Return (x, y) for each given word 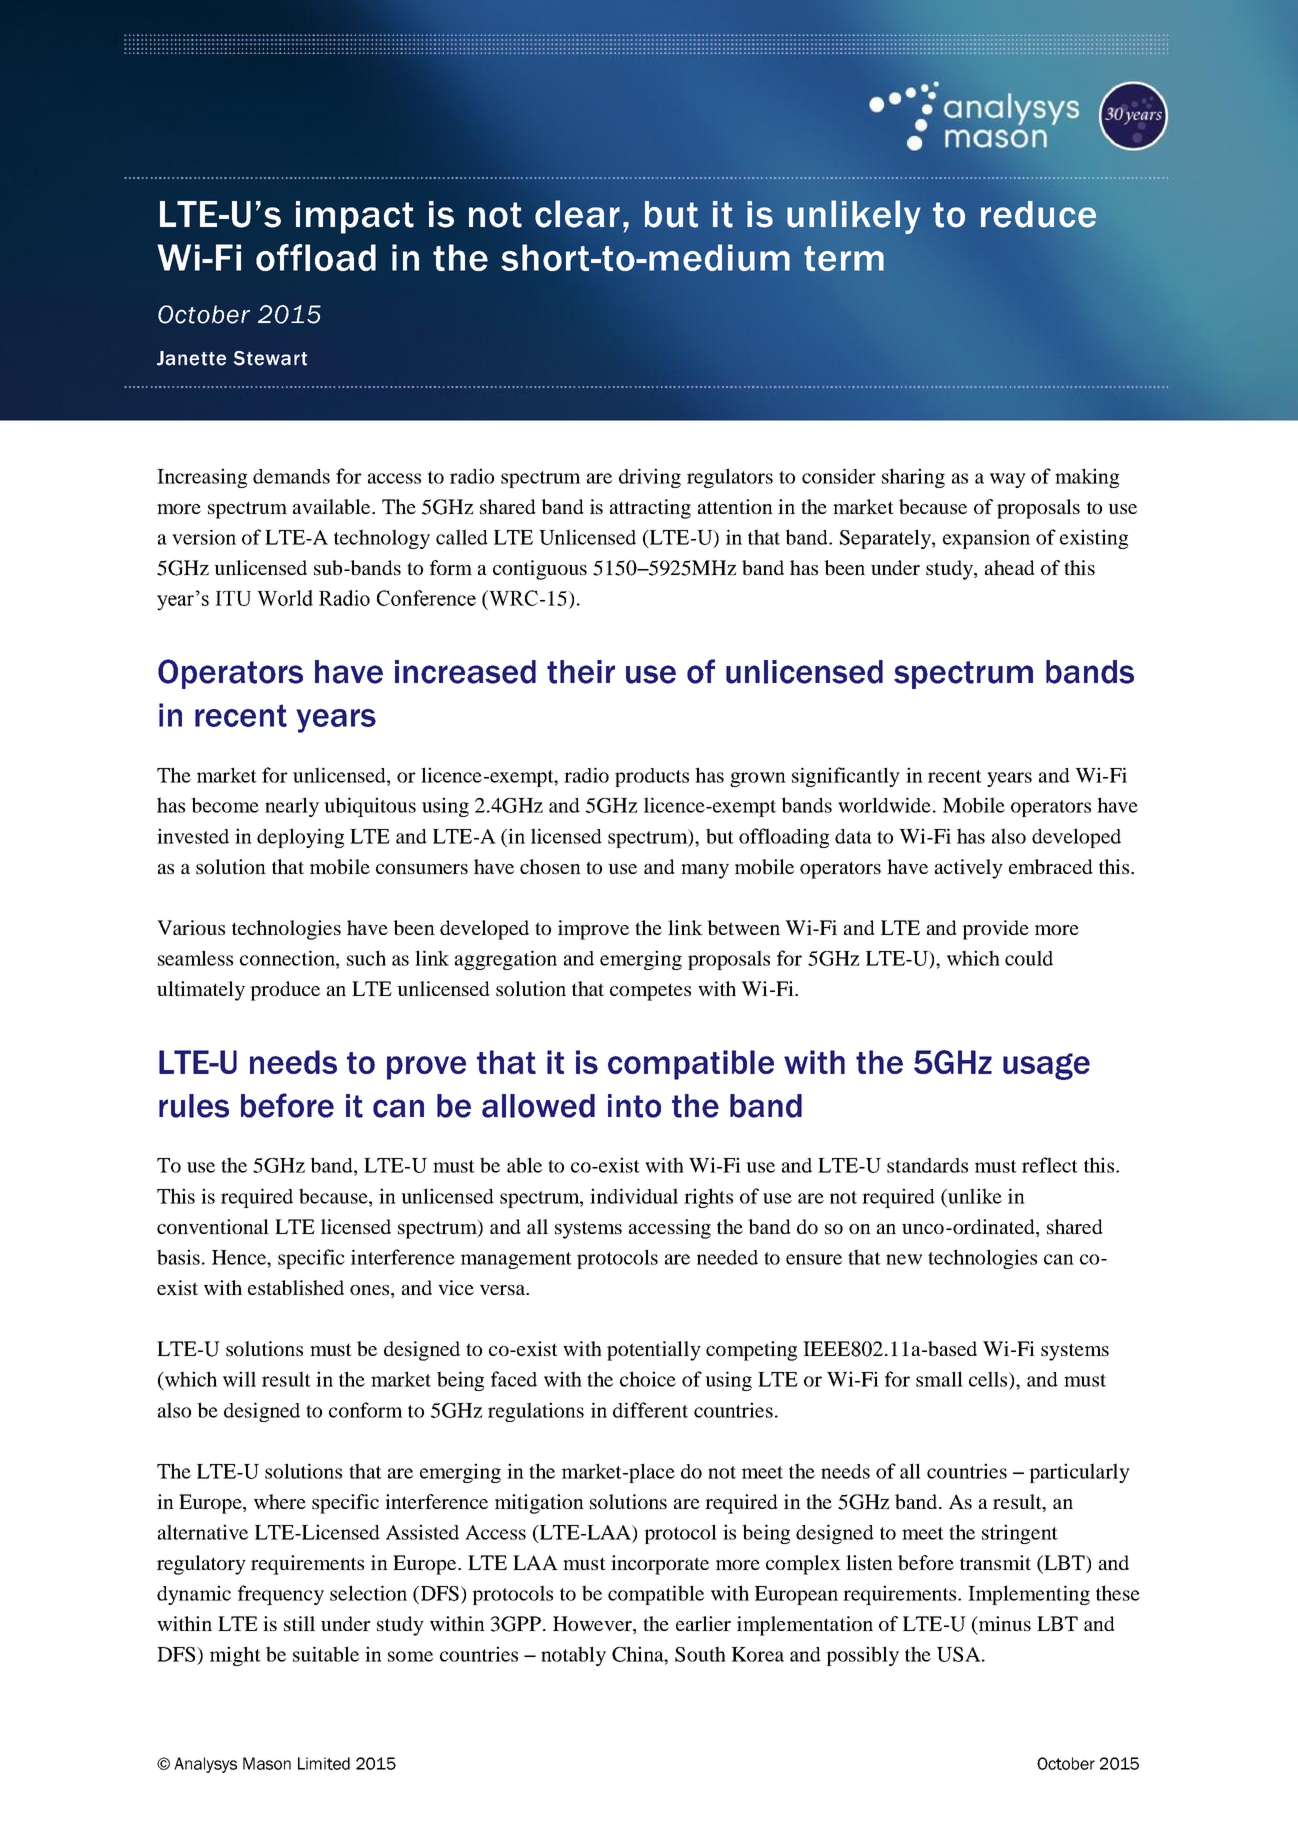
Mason (267, 1763)
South (700, 1654)
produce (285, 991)
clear (577, 214)
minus (1004, 1623)
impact (355, 217)
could (1029, 958)
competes (650, 992)
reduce (1038, 214)
